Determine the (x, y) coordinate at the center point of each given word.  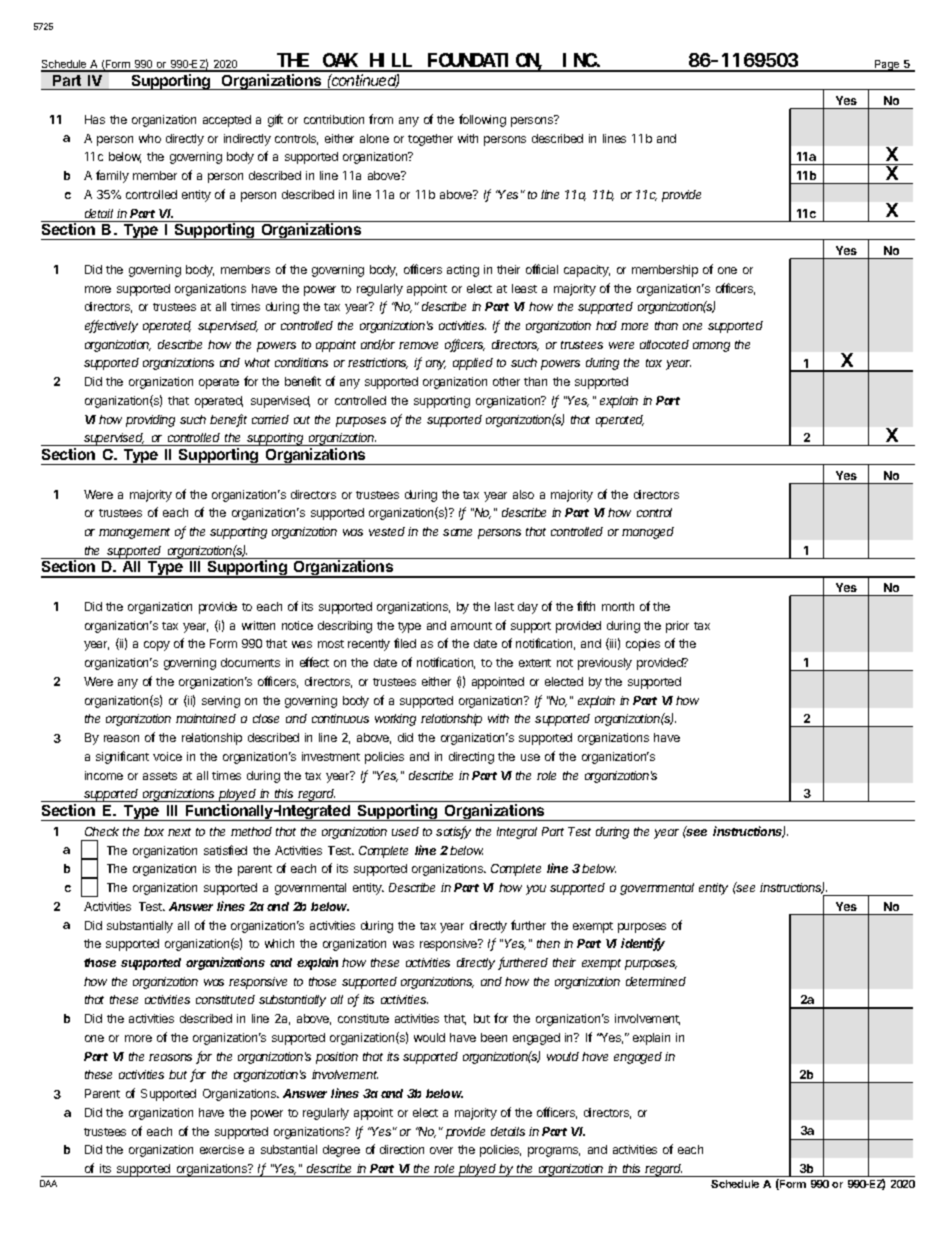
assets (160, 776)
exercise (222, 1149)
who (150, 138)
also (523, 494)
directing (471, 758)
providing (150, 421)
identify (643, 944)
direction (402, 1149)
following (482, 120)
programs (554, 1152)
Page (887, 66)
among (711, 347)
